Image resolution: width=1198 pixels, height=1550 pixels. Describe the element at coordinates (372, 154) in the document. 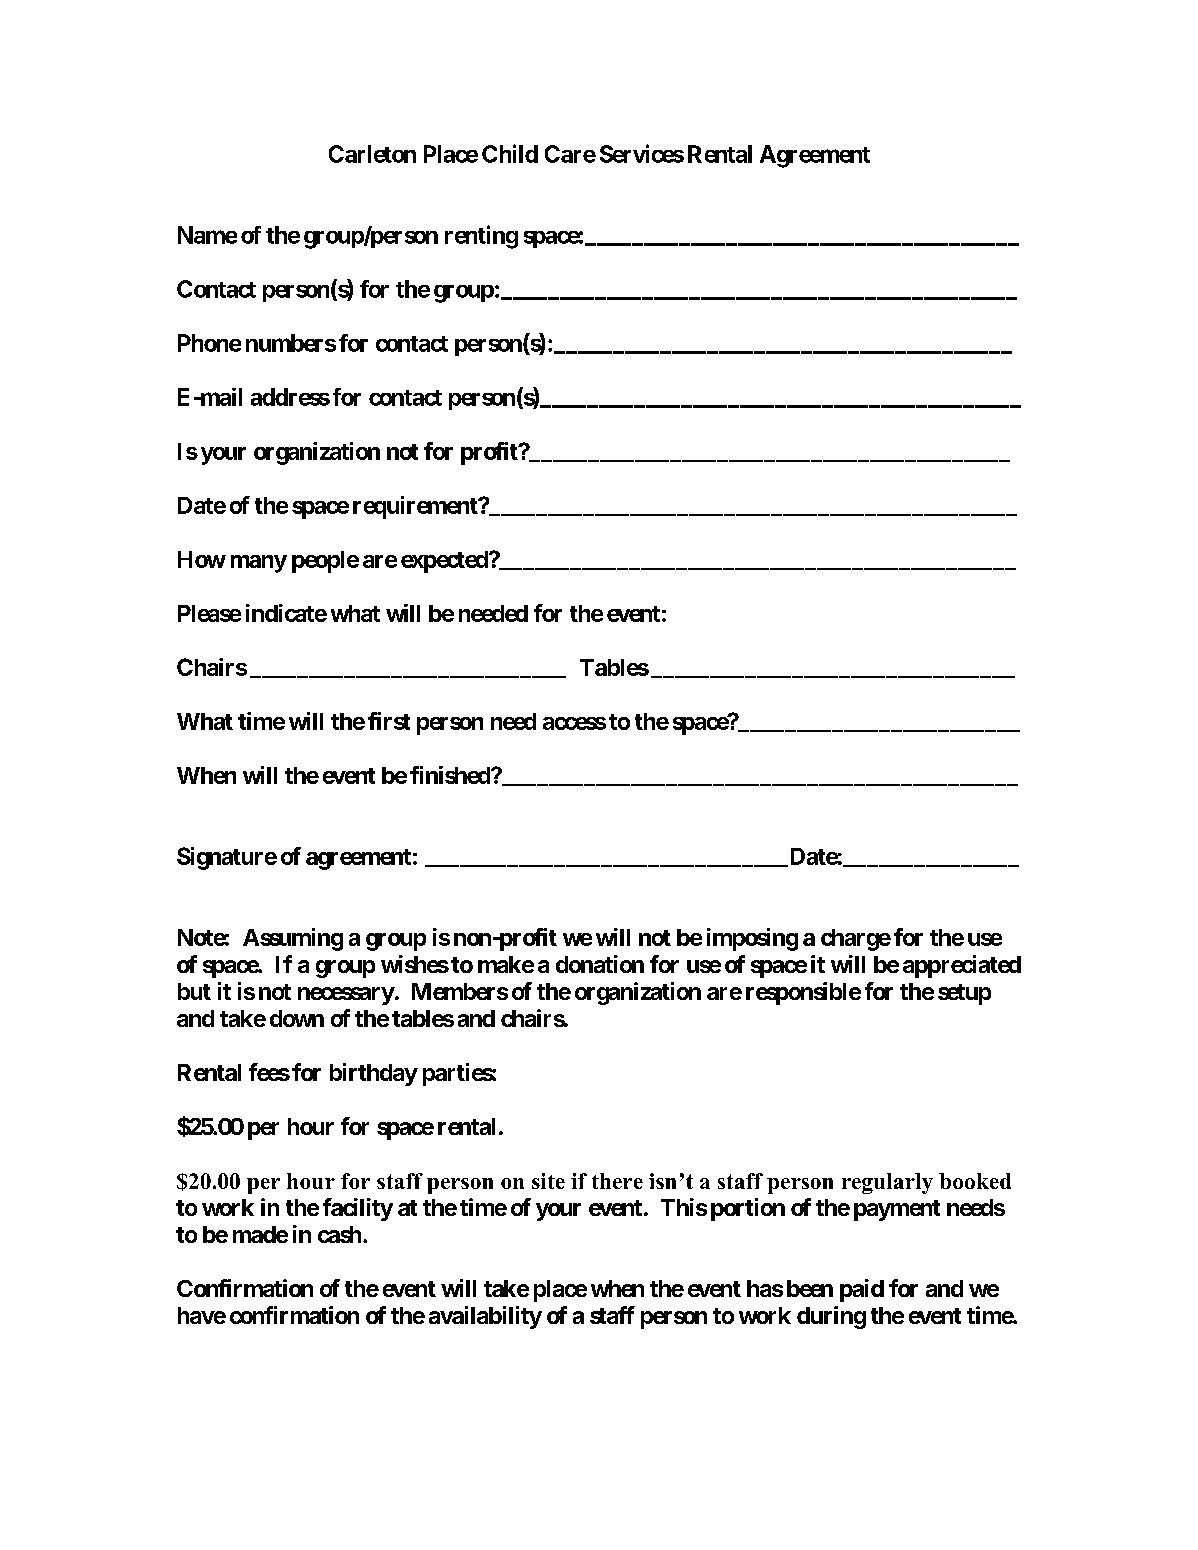

I see `Carleton` at that location.
